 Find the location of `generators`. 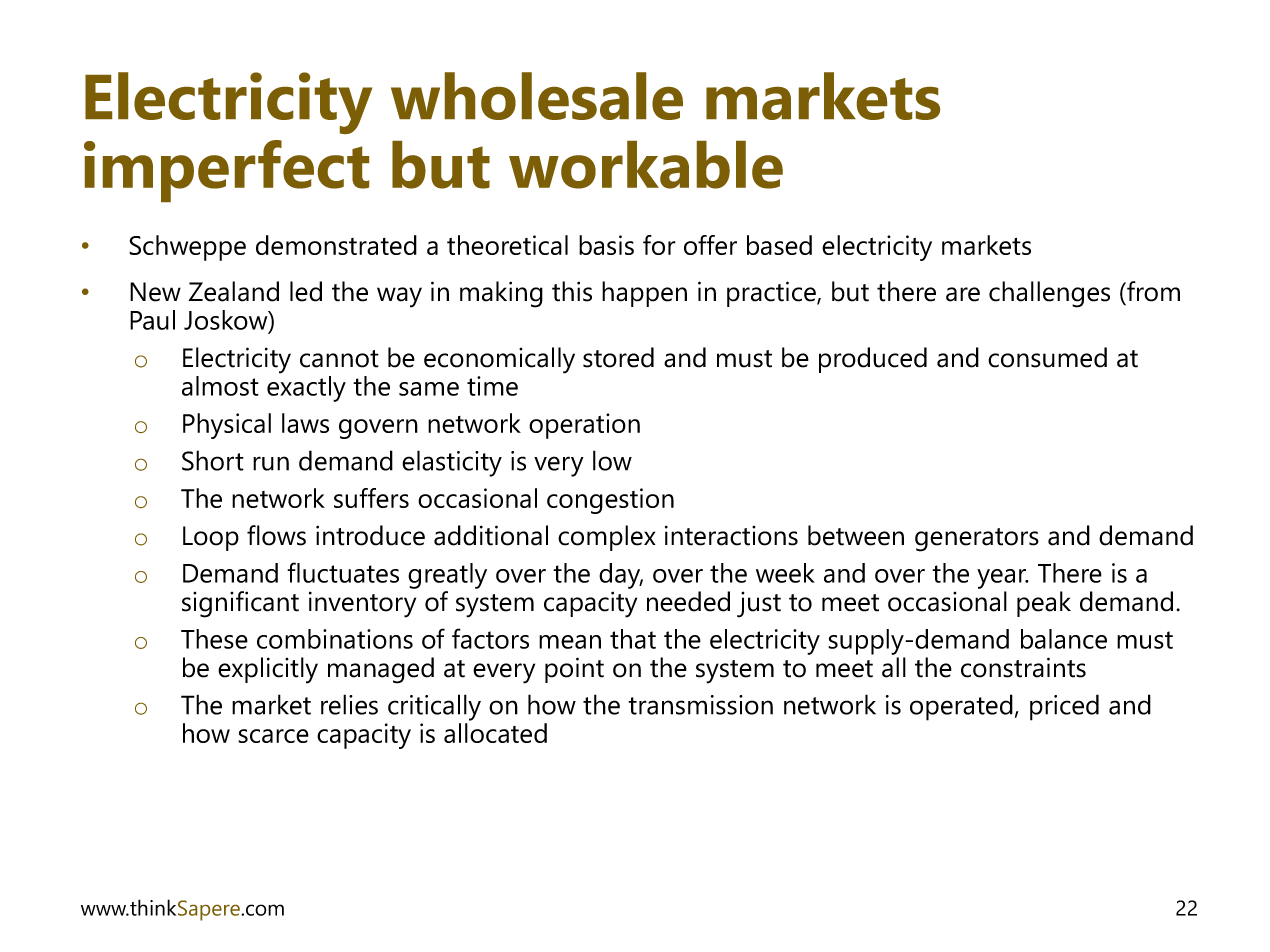

generators is located at coordinates (977, 540).
